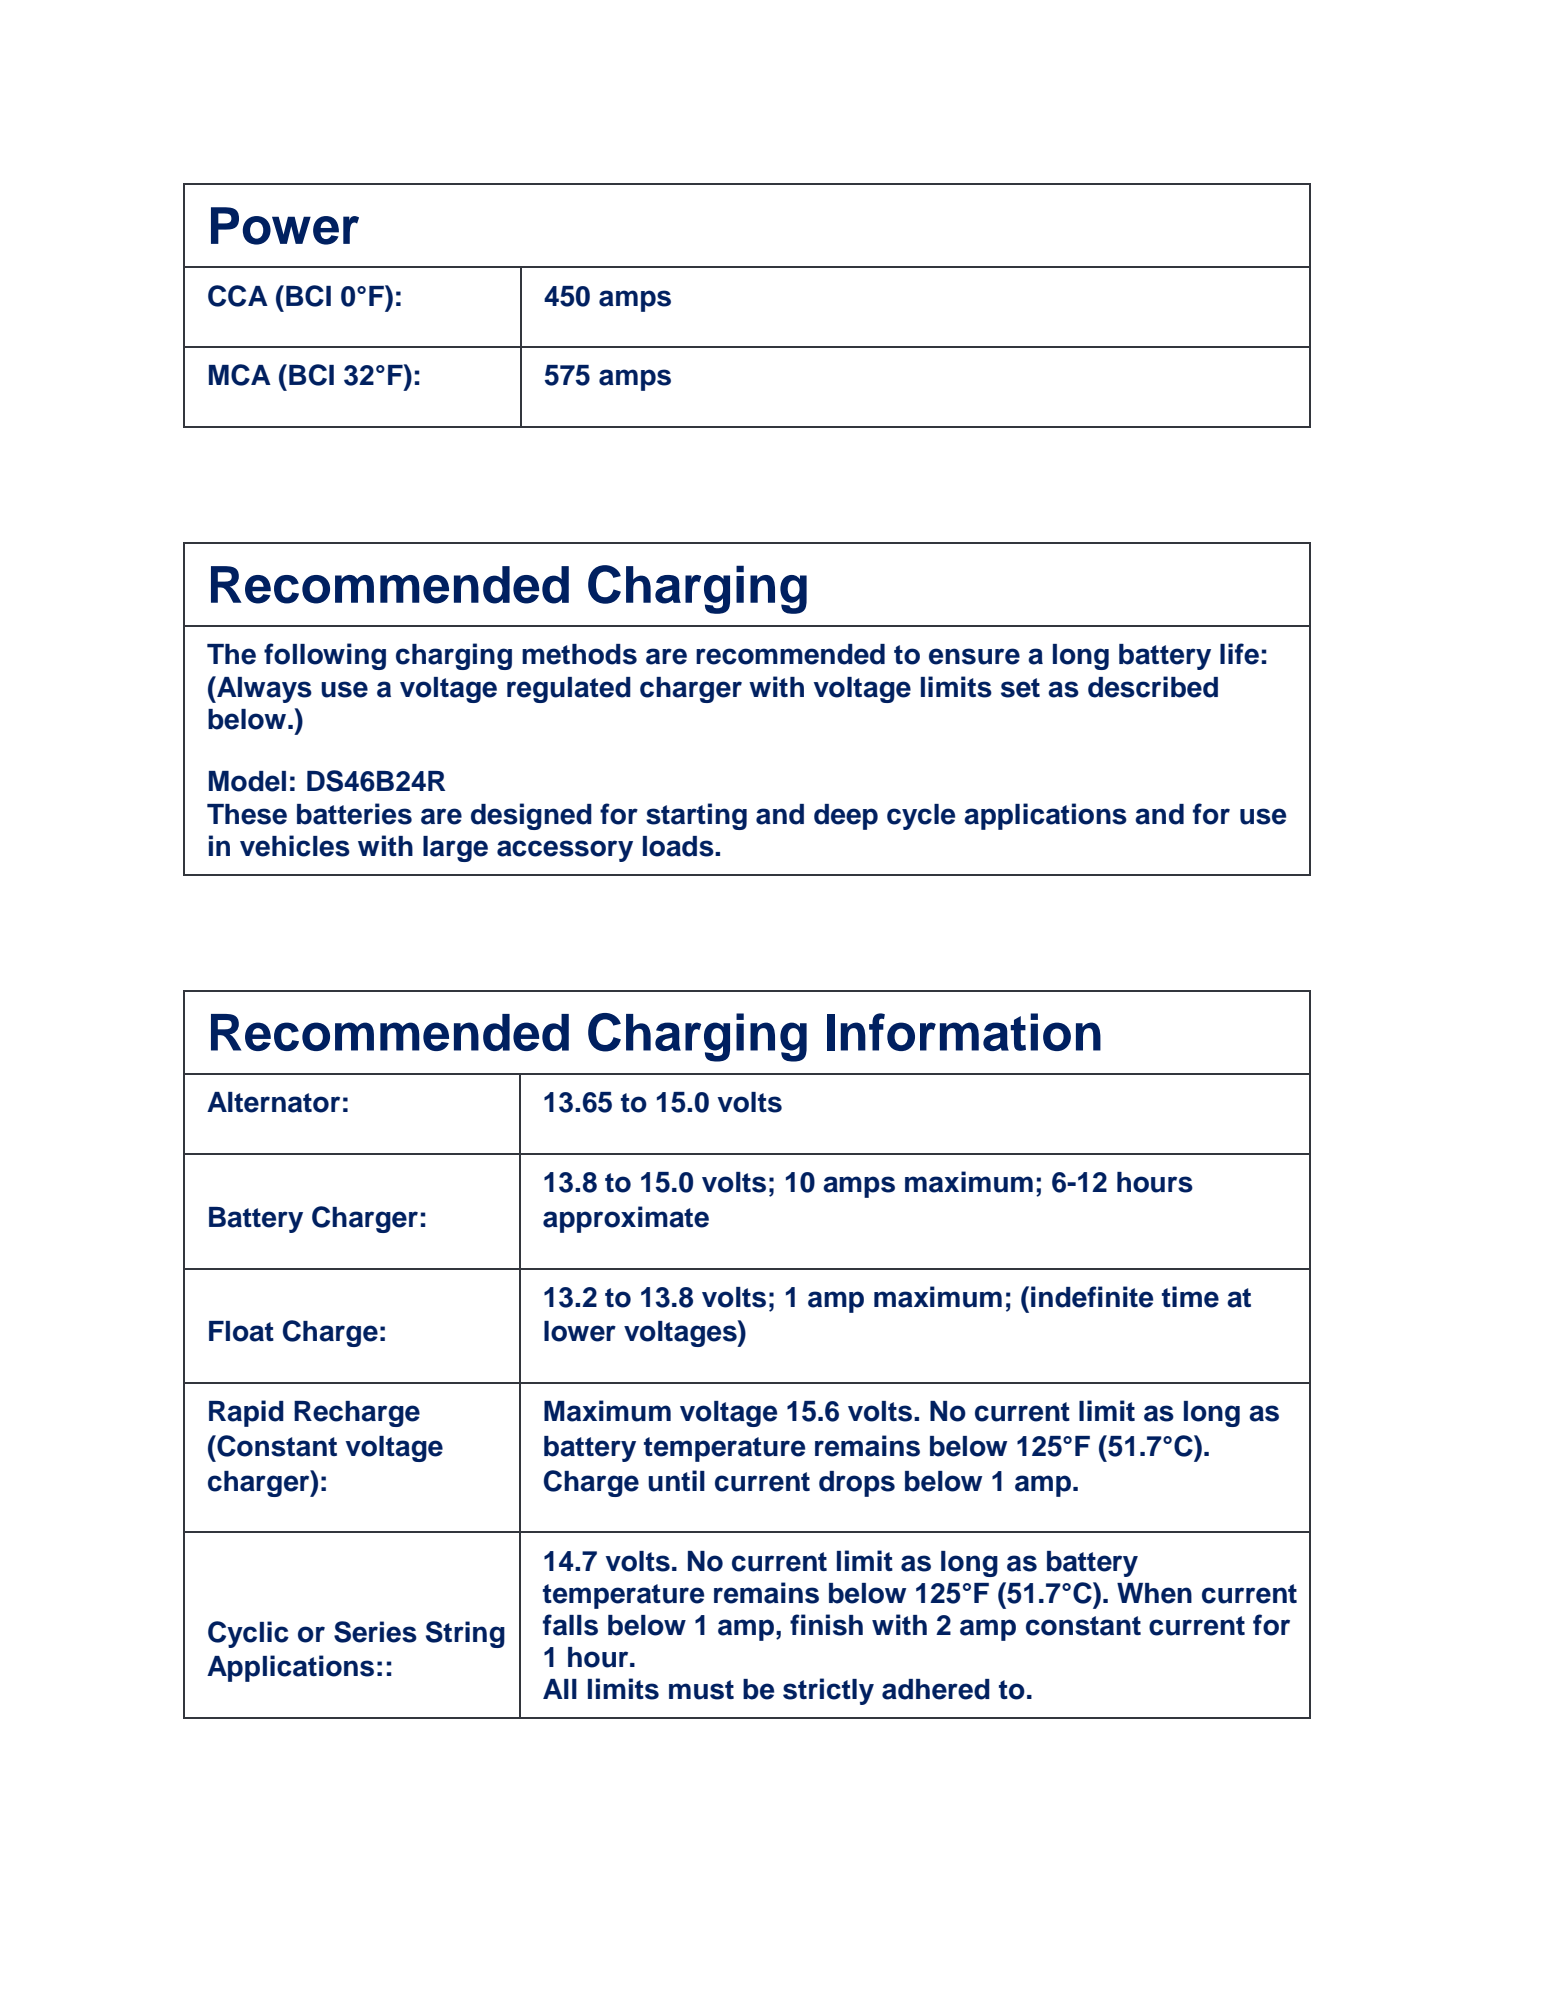 This screenshot has width=1557, height=2014. Describe the element at coordinates (626, 1219) in the screenshot. I see `approximate` at that location.
